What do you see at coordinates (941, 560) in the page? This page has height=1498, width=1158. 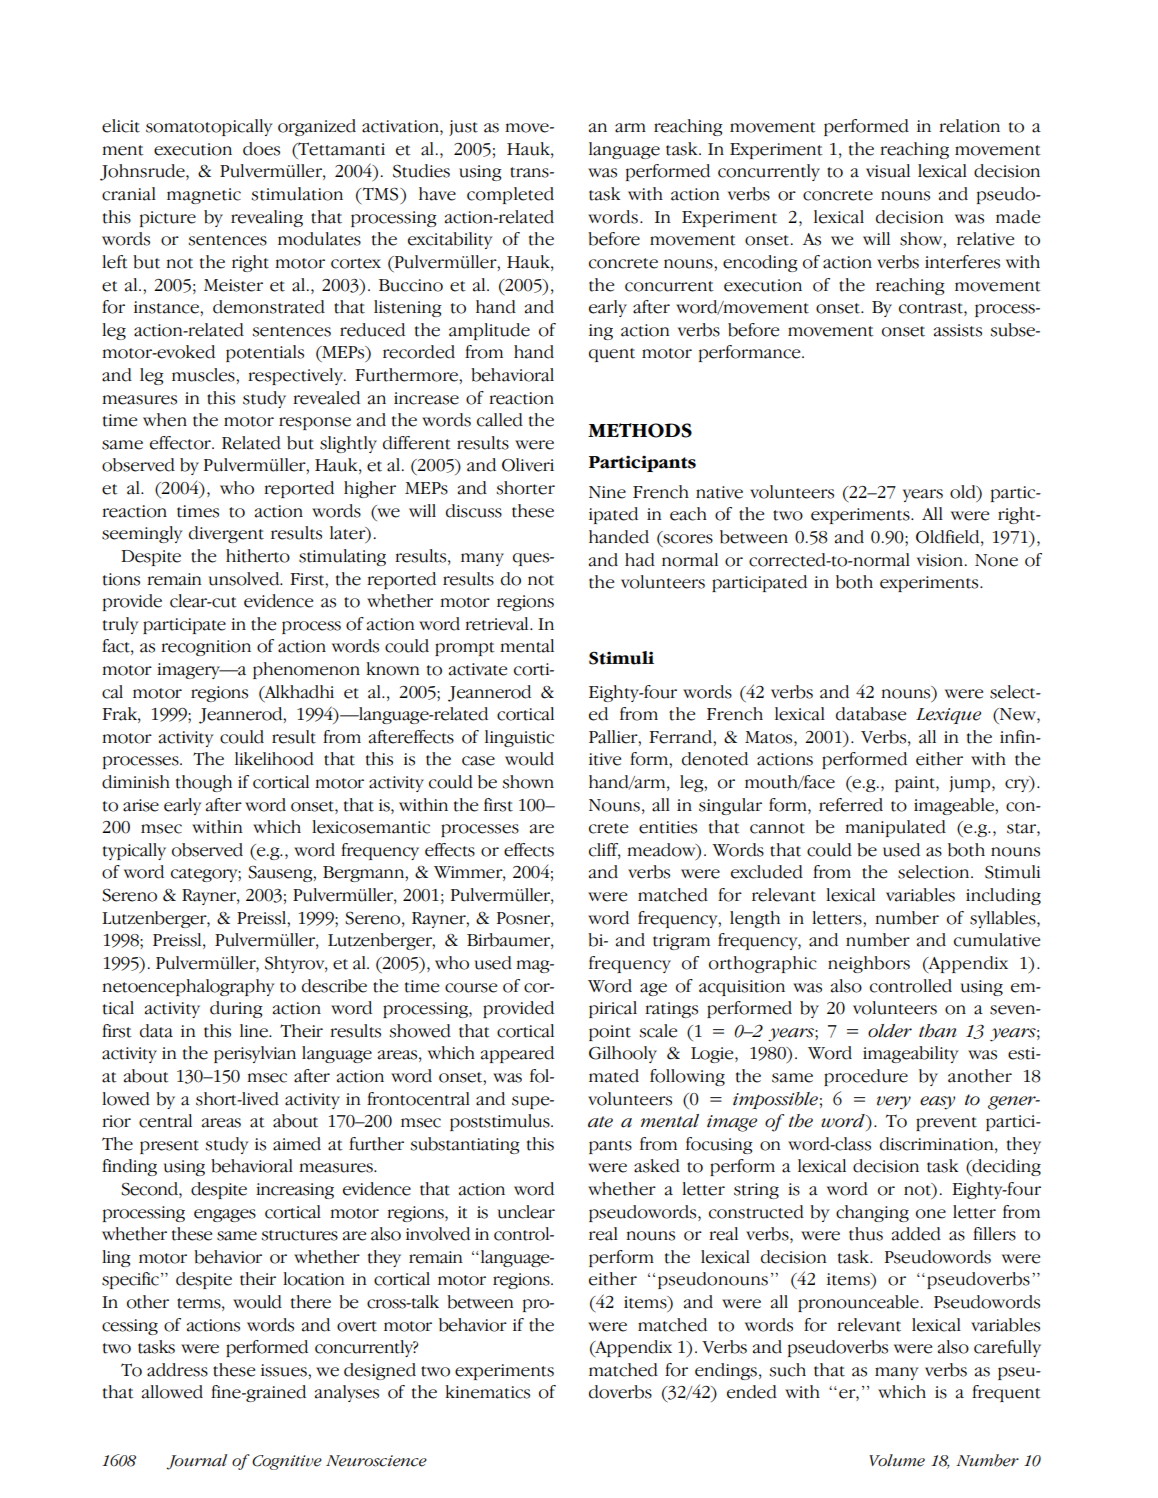 I see `vision` at bounding box center [941, 560].
